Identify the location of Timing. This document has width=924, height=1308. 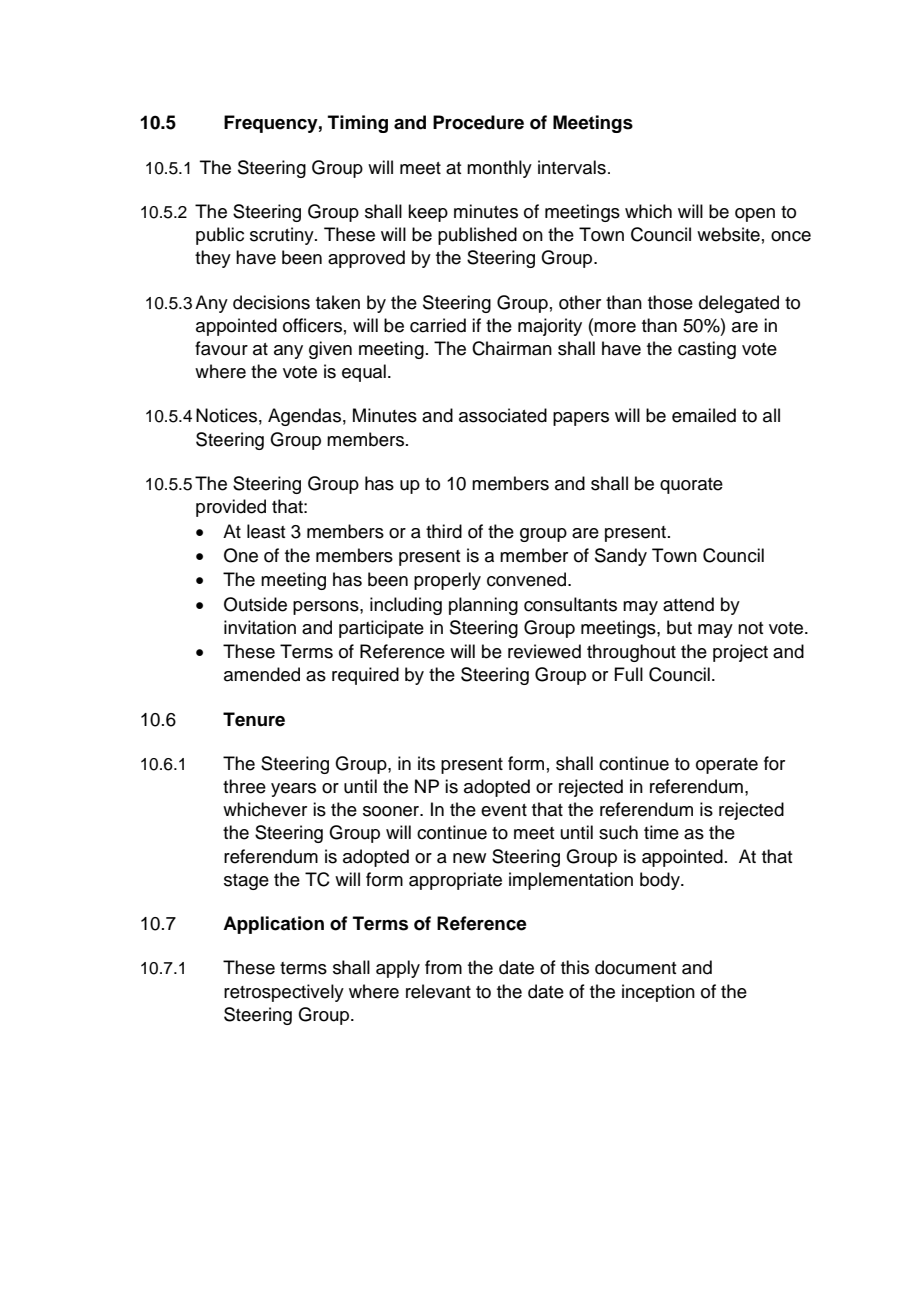
(358, 124).
